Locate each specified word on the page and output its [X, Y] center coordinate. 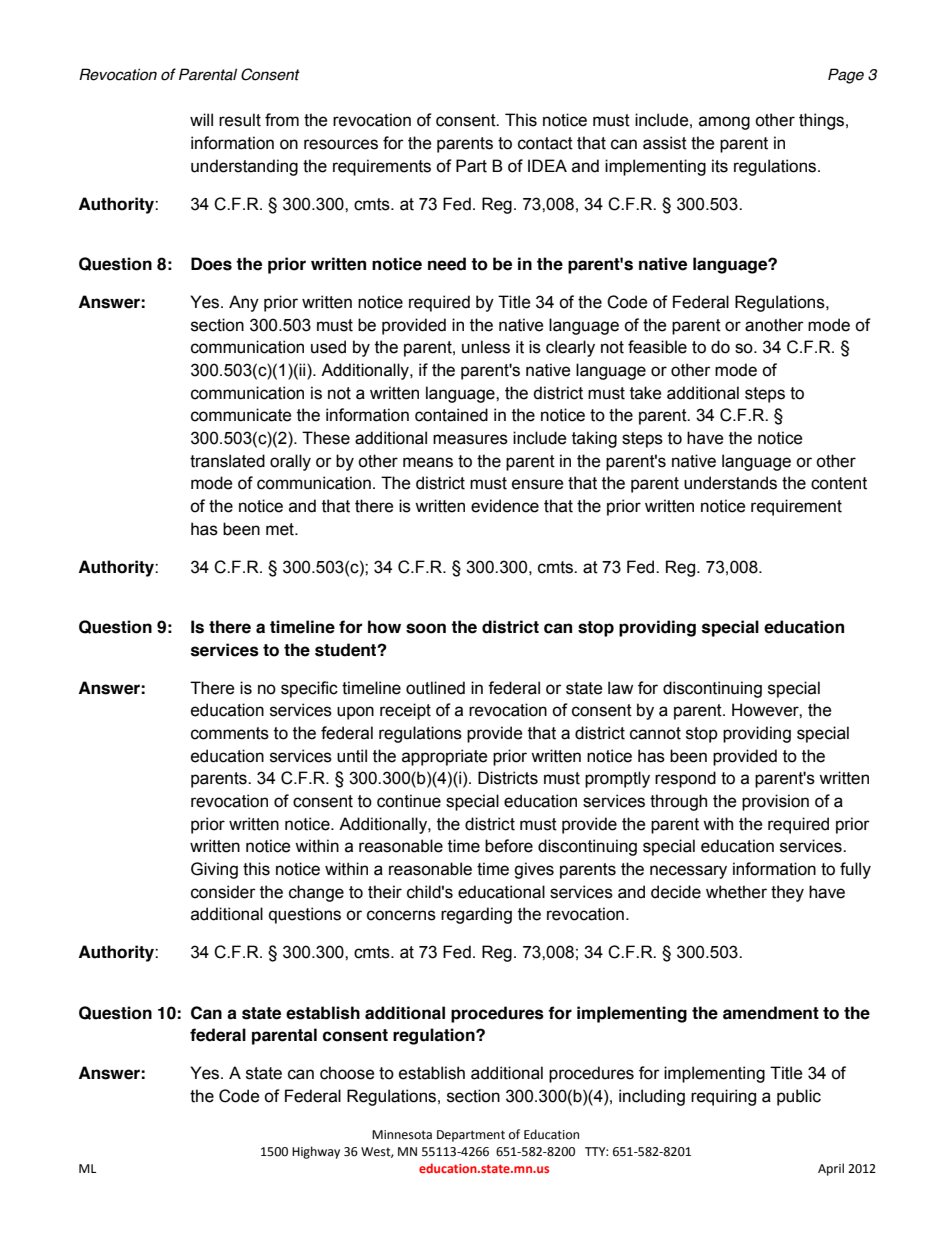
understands [730, 483]
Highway [316, 1152]
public [799, 1097]
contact [545, 143]
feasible [657, 347]
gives [534, 870]
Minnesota [402, 1135]
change [316, 893]
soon [426, 628]
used [328, 347]
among [724, 123]
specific [309, 689]
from [282, 120]
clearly [570, 348]
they [787, 893]
